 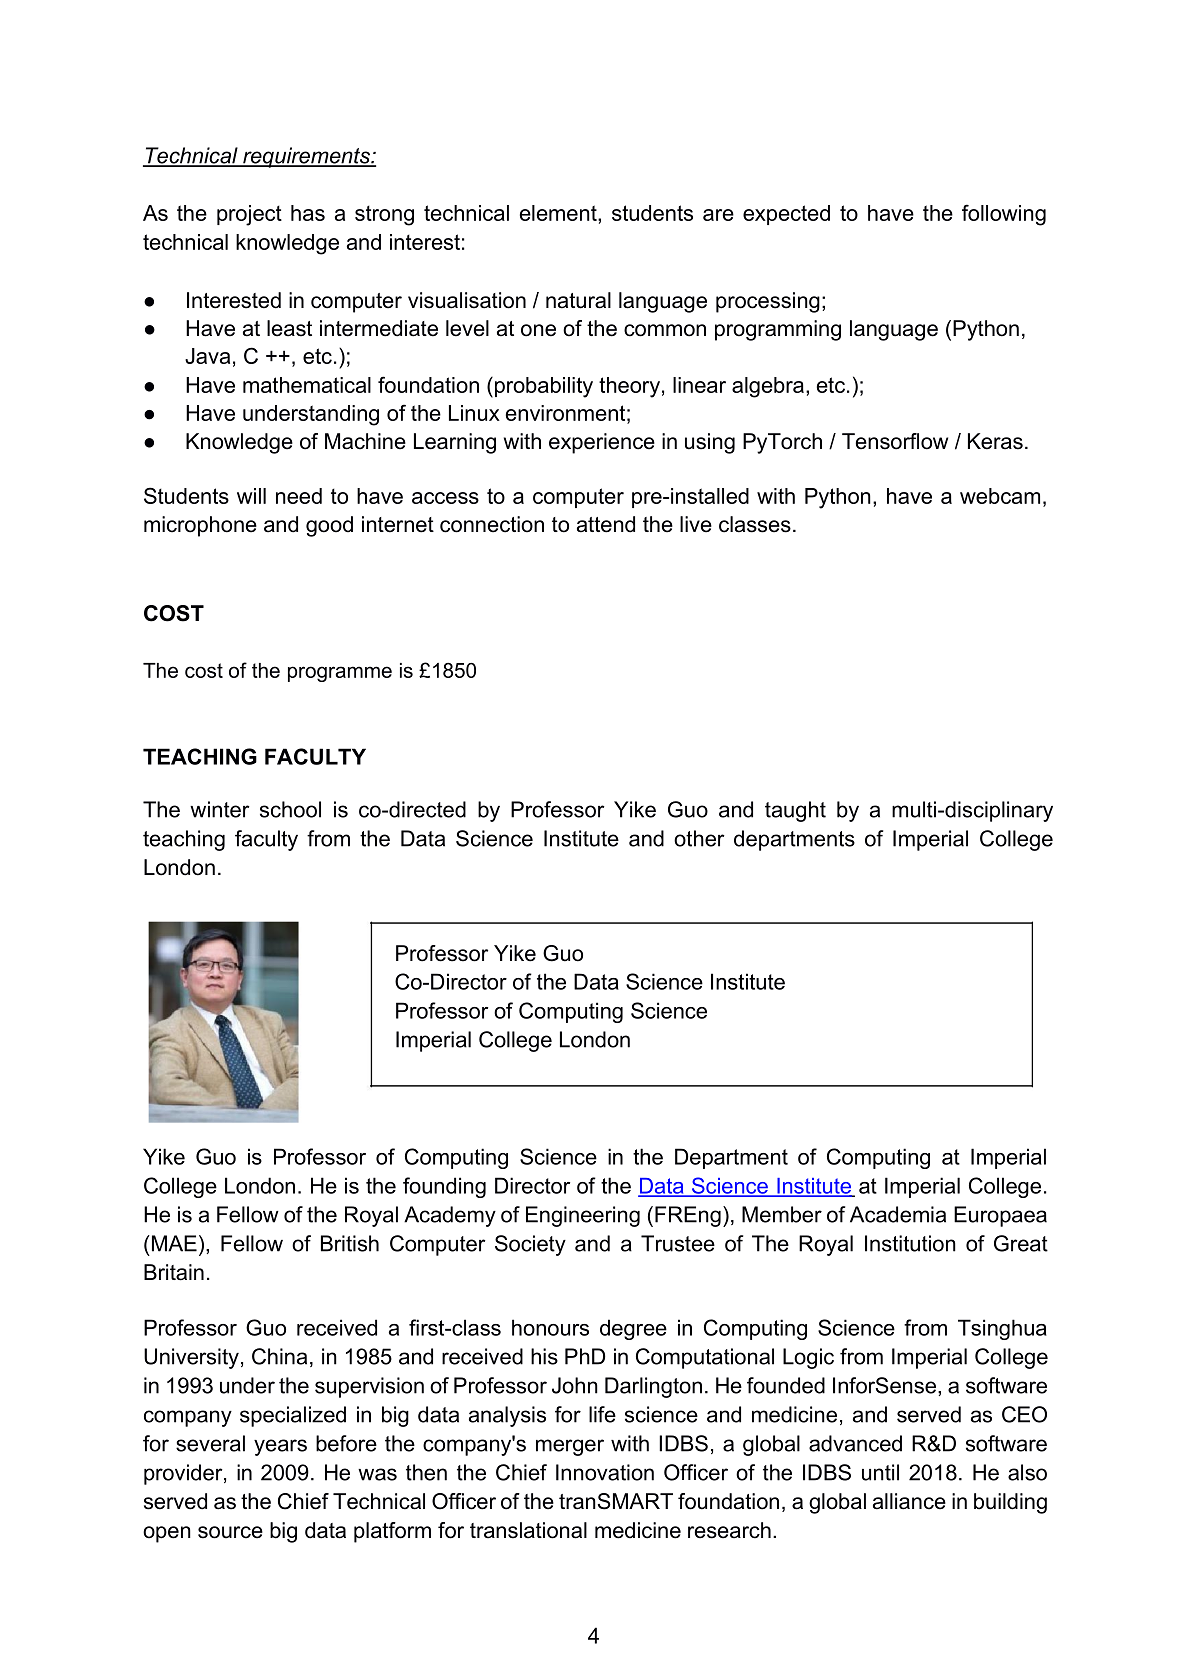 I want to click on years, so click(x=280, y=1447).
